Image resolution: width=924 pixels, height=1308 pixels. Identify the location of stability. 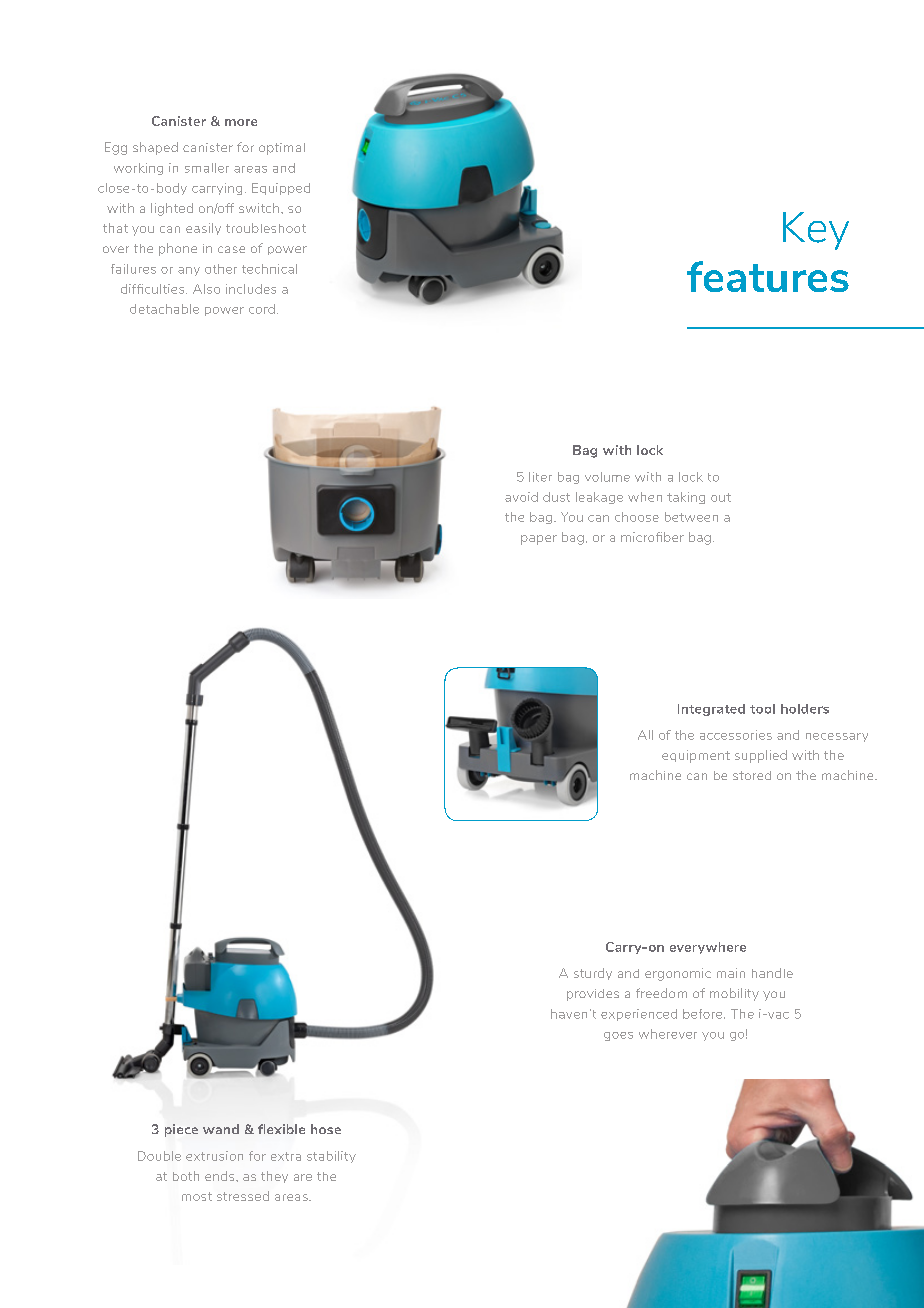
(331, 1157).
